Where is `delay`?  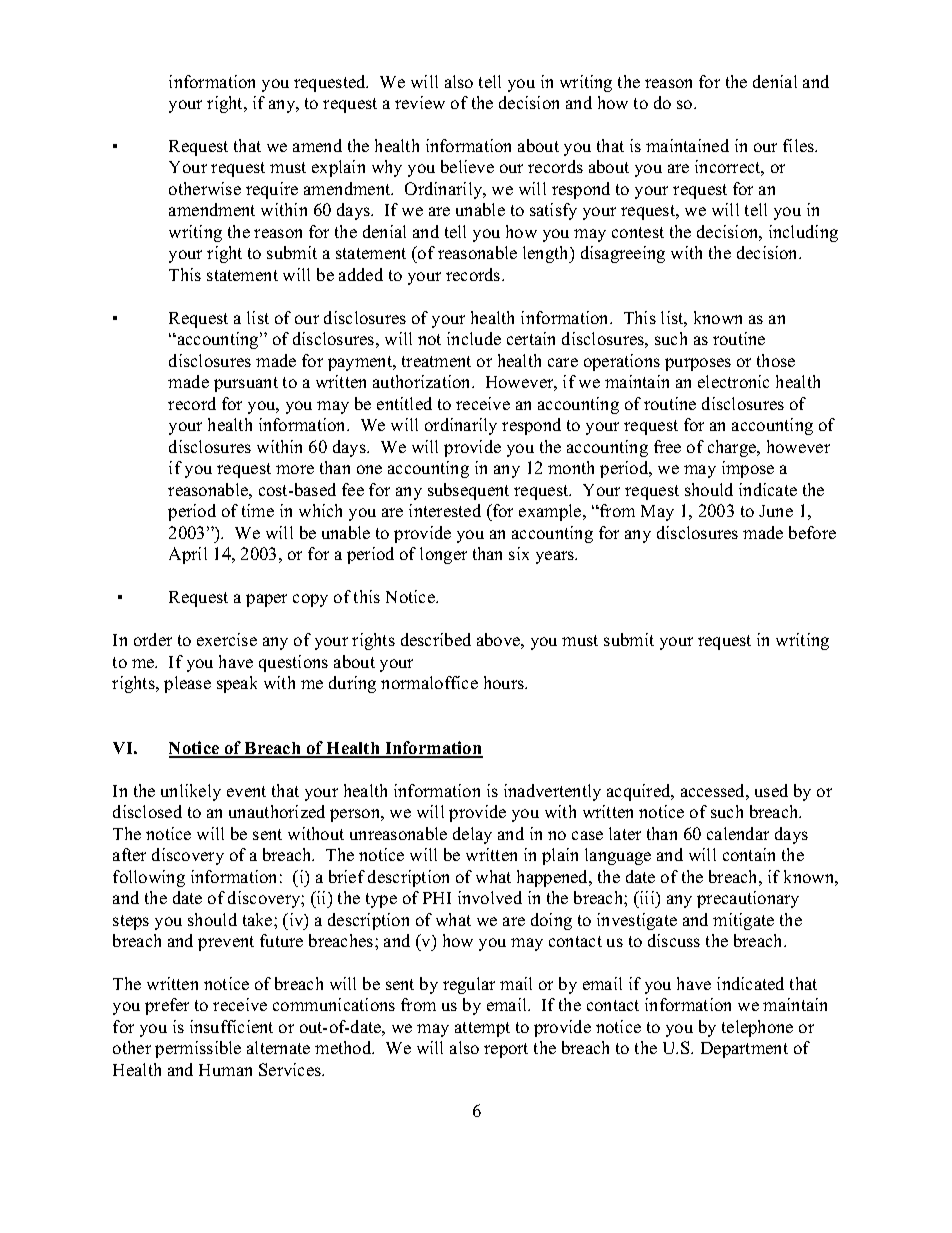
delay is located at coordinates (472, 835).
